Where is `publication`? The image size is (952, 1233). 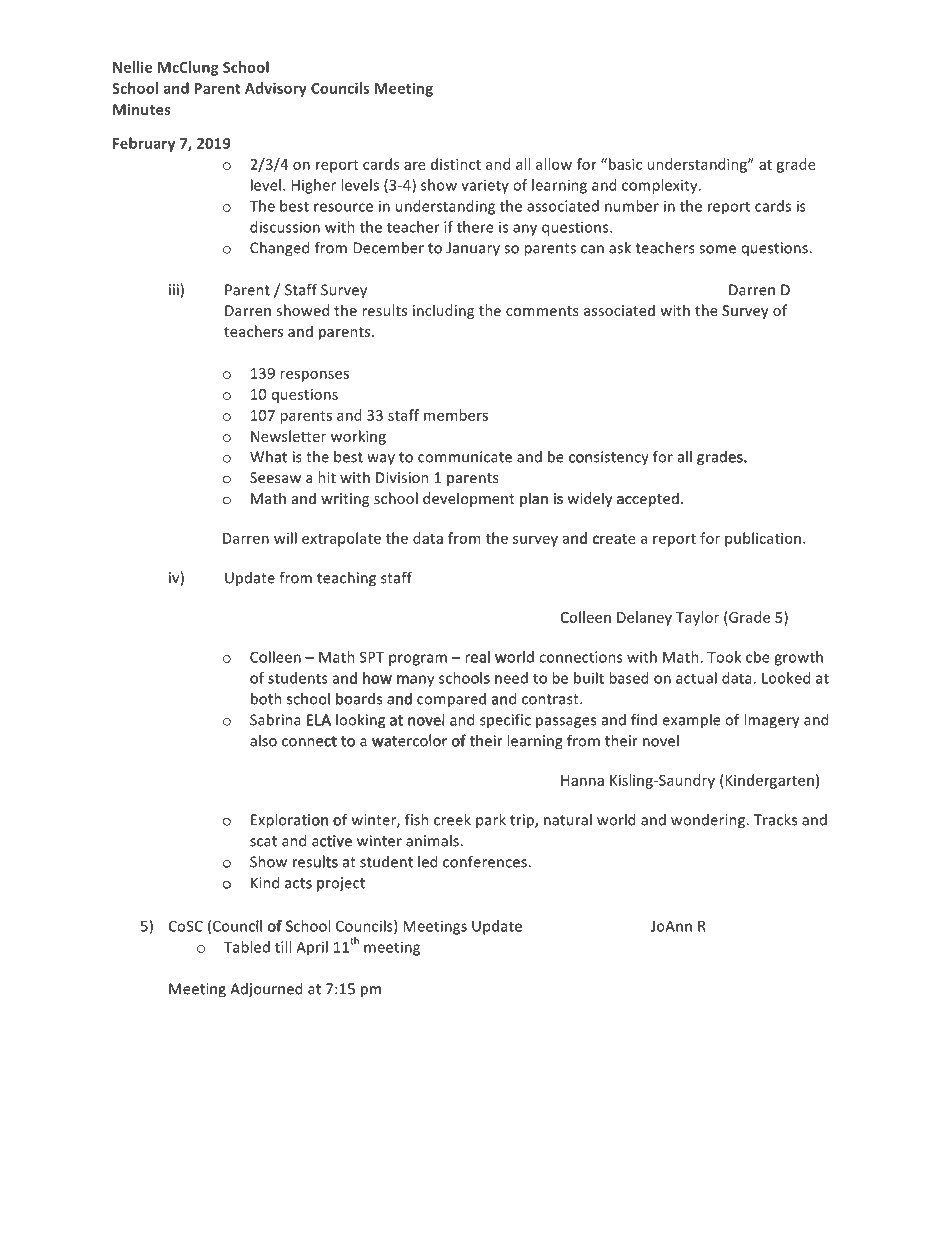 publication is located at coordinates (763, 539).
